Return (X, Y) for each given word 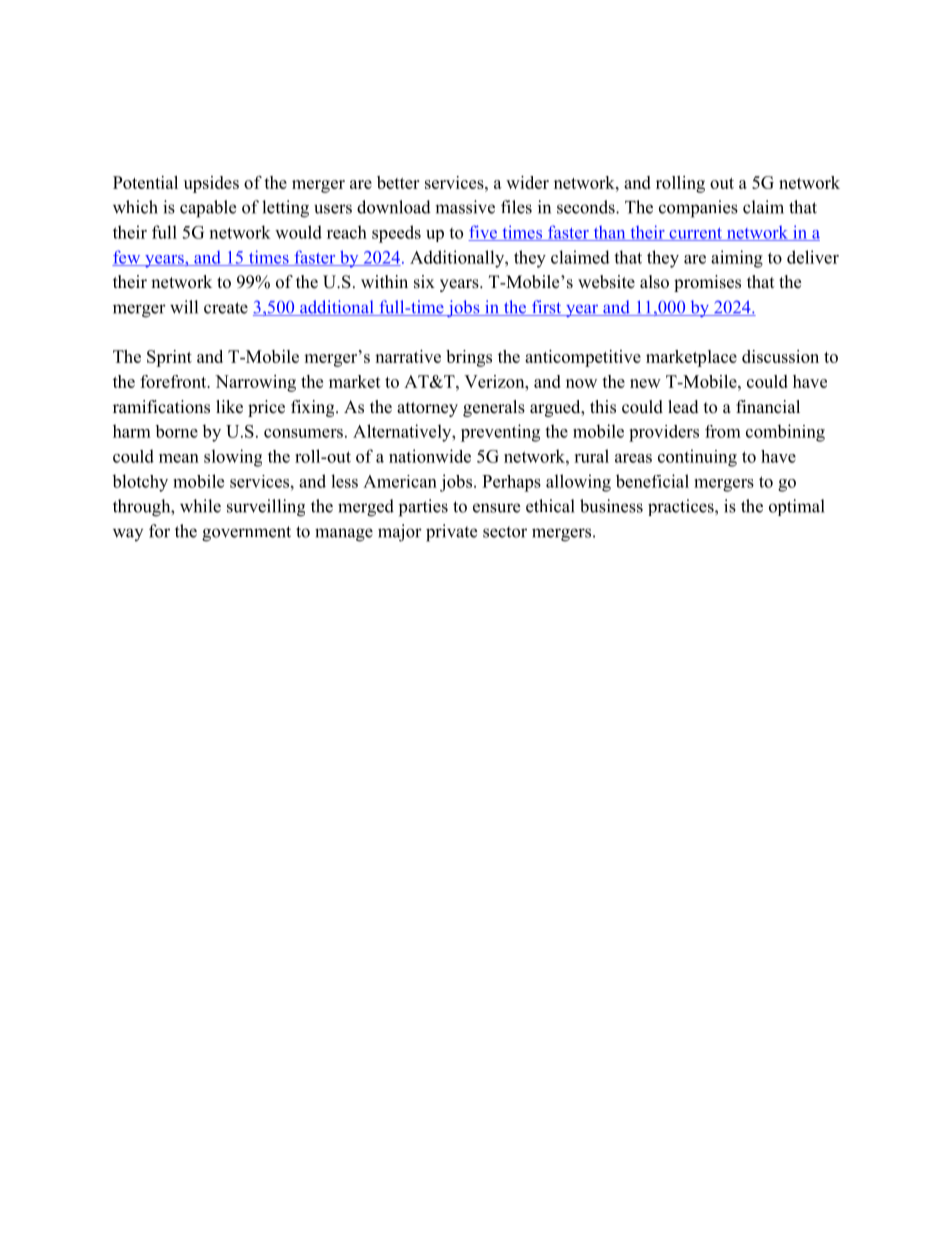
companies (698, 209)
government (246, 534)
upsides (211, 184)
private (451, 533)
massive (465, 207)
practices (682, 507)
